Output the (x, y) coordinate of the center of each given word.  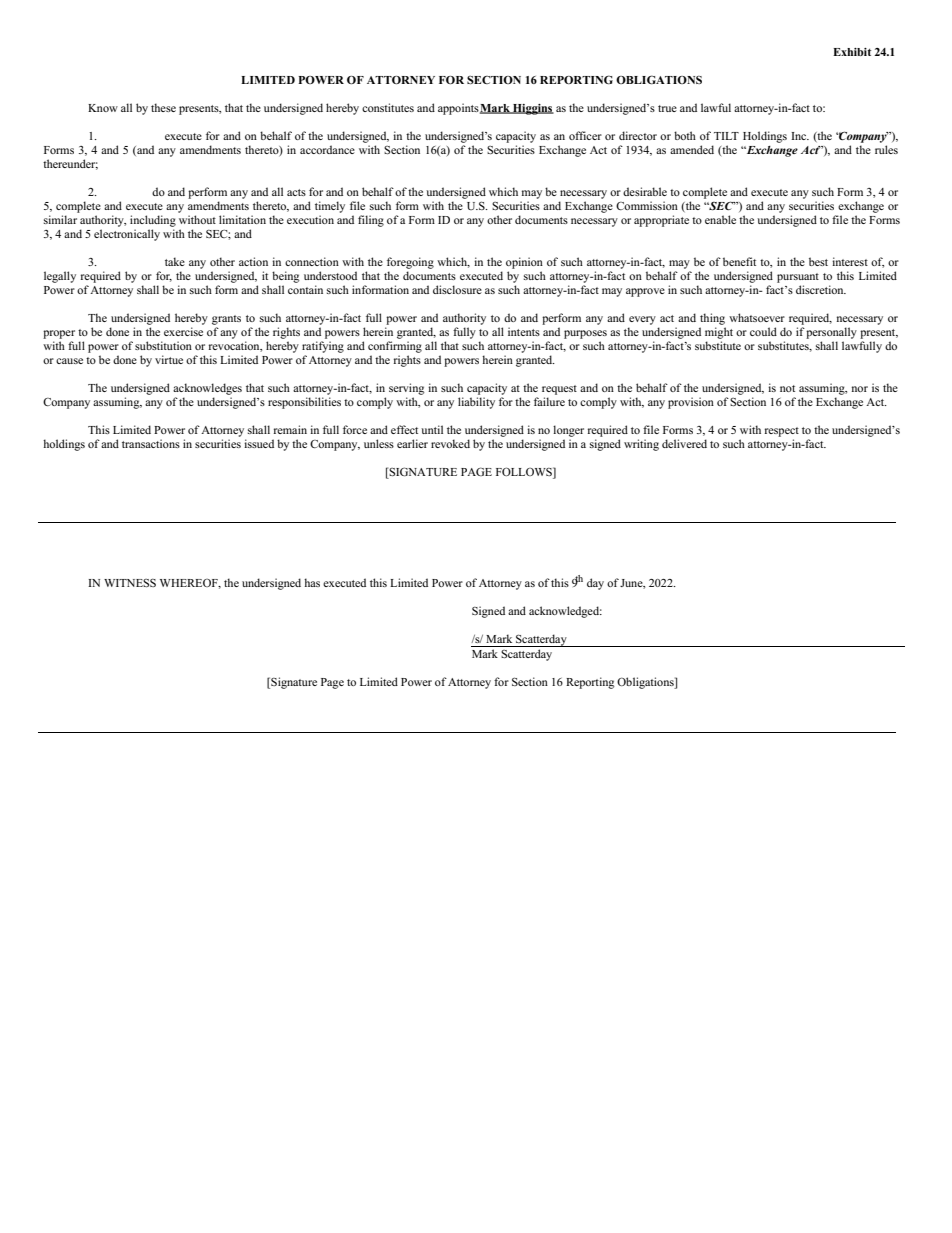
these (163, 107)
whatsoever (757, 317)
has (312, 582)
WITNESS (130, 583)
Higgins (532, 109)
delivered (684, 443)
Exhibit (852, 52)
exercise (183, 331)
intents (524, 331)
